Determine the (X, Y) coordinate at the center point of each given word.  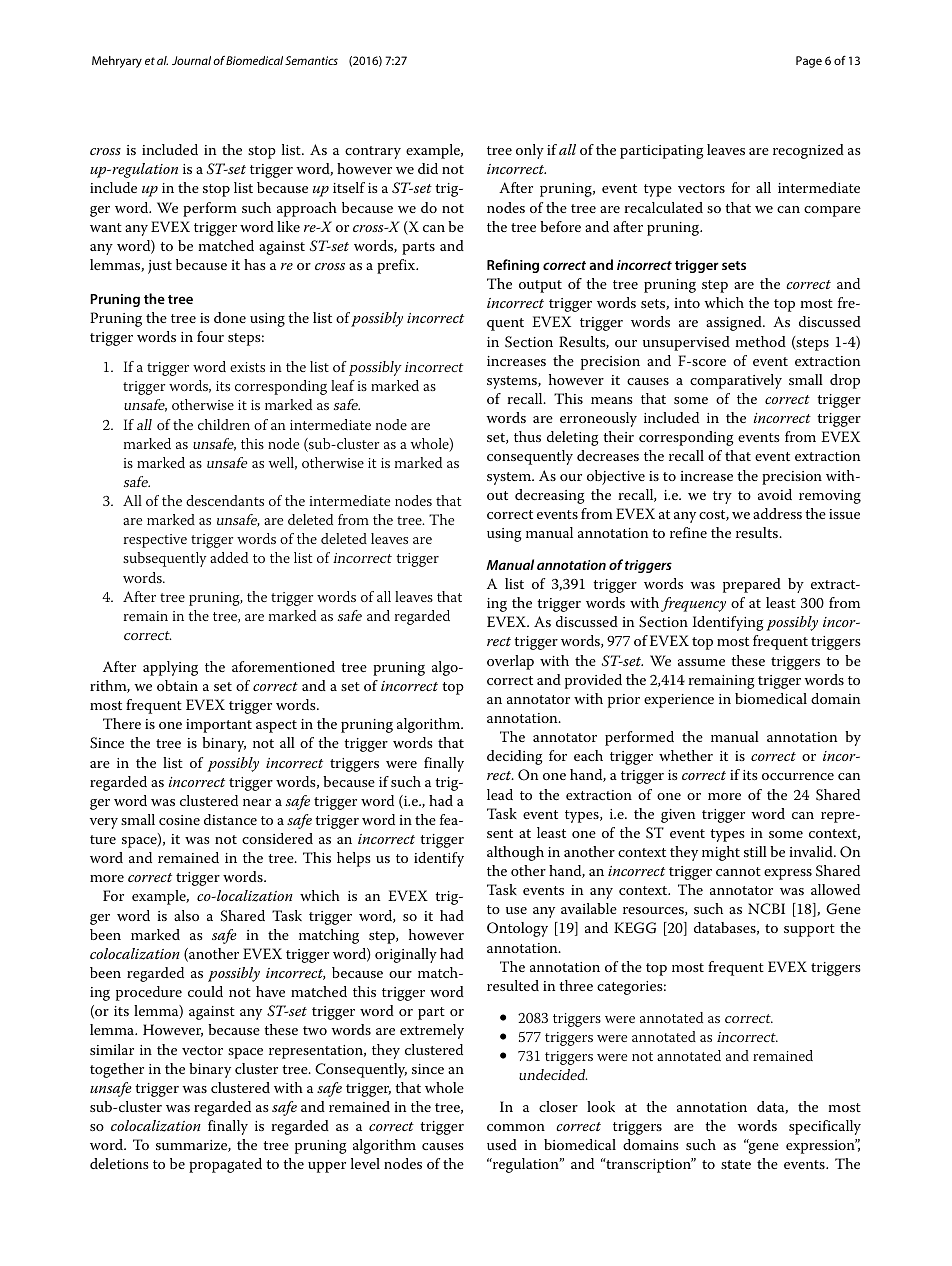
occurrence (798, 776)
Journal (191, 60)
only (530, 151)
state (736, 1164)
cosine (179, 820)
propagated (225, 1165)
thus (527, 436)
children (224, 424)
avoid (775, 494)
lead (500, 794)
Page (809, 62)
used (502, 1144)
